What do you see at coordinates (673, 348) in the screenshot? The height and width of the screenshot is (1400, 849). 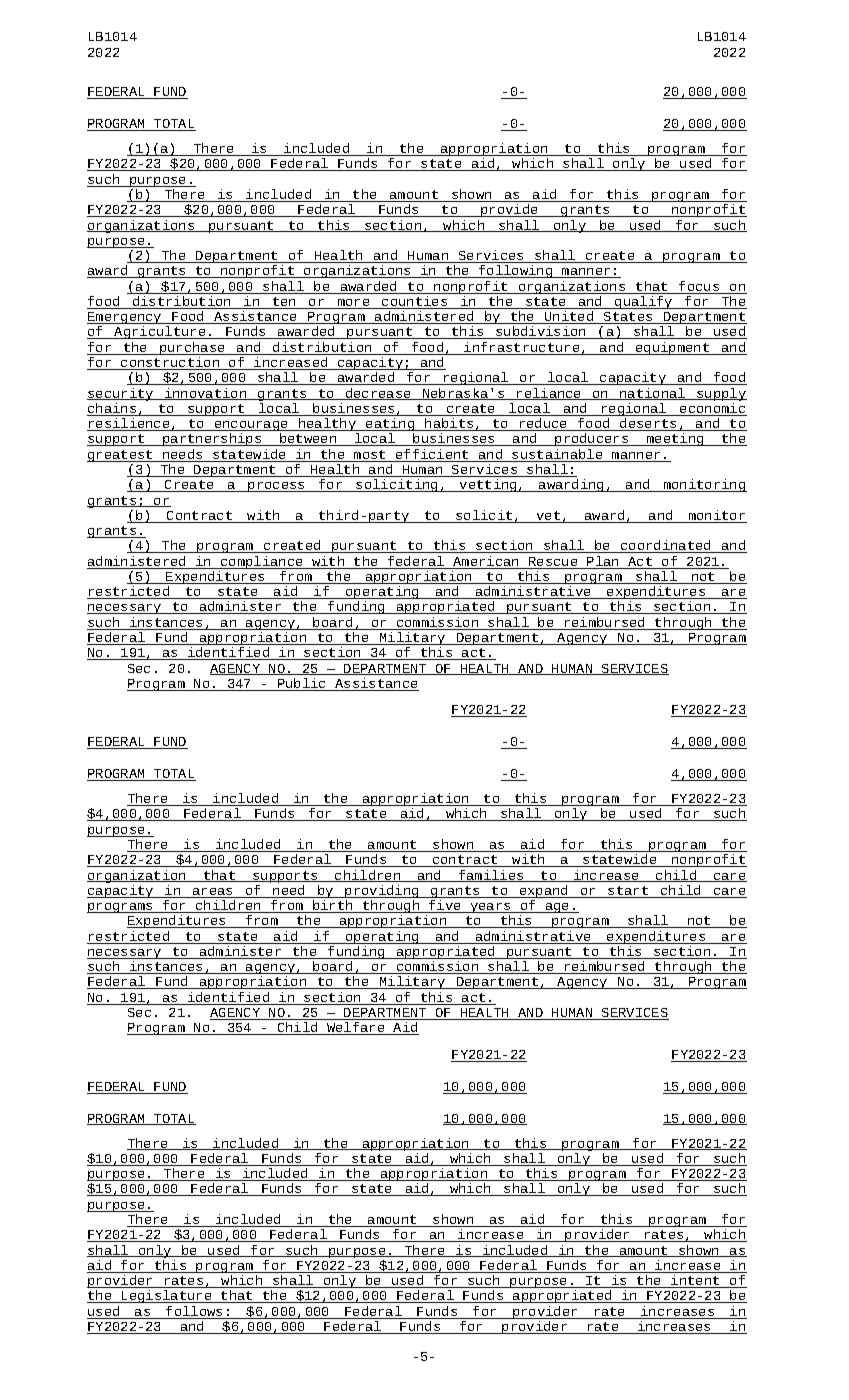 I see `equipment` at bounding box center [673, 348].
